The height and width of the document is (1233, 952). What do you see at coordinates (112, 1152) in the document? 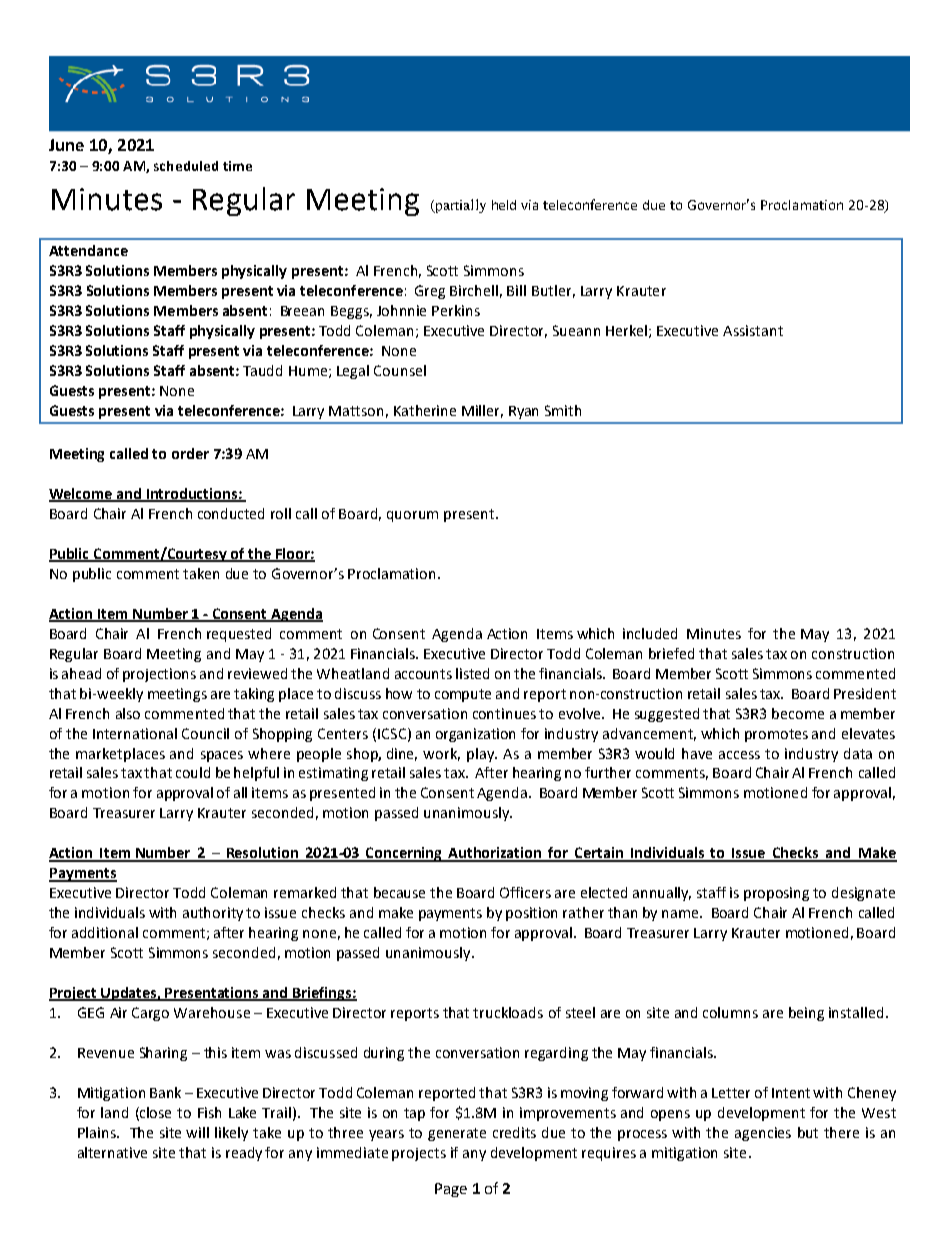
I see `alternative` at bounding box center [112, 1152].
